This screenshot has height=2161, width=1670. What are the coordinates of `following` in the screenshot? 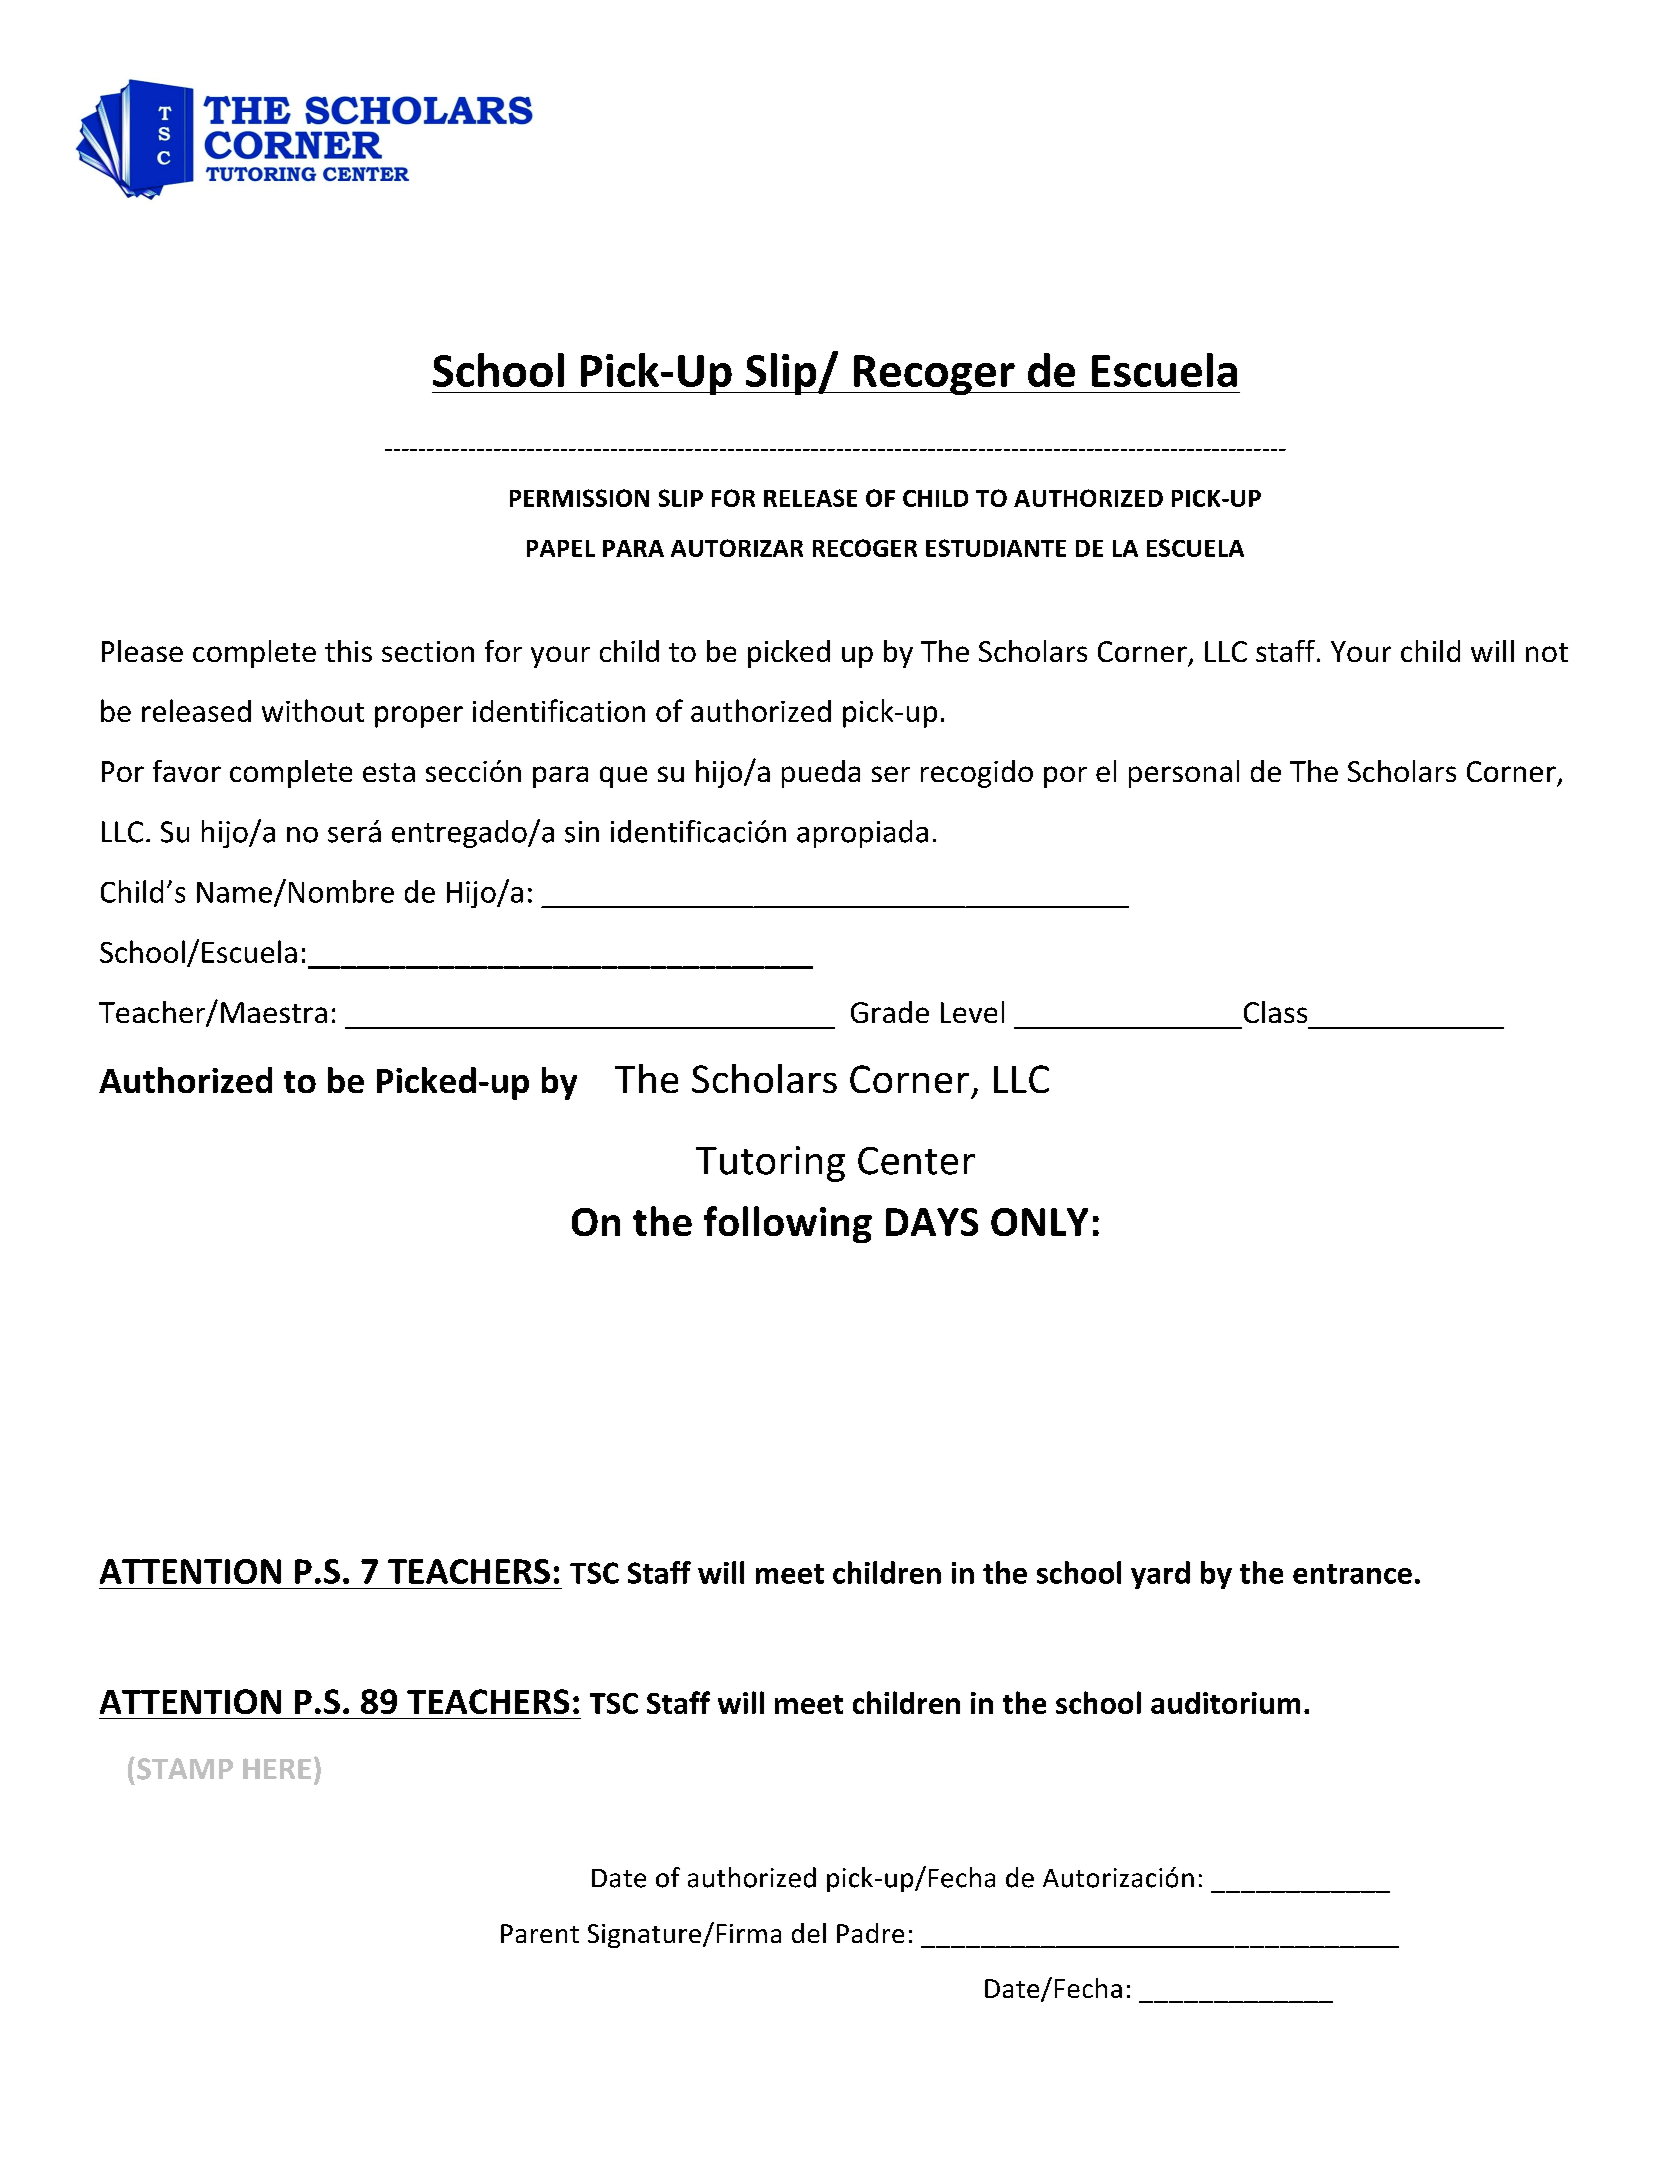 It's located at (788, 1224).
